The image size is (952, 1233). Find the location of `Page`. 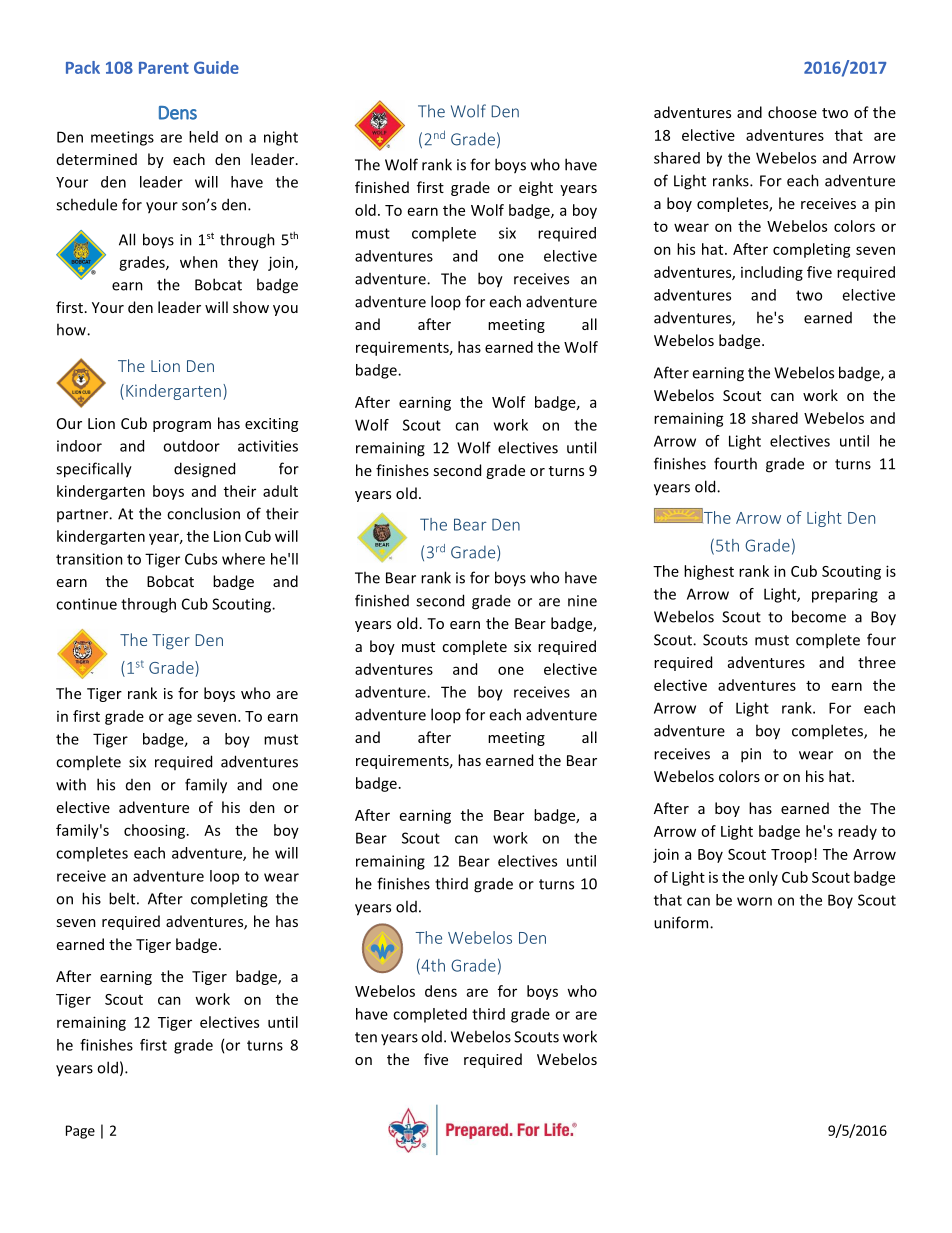

Page is located at coordinates (80, 1132).
